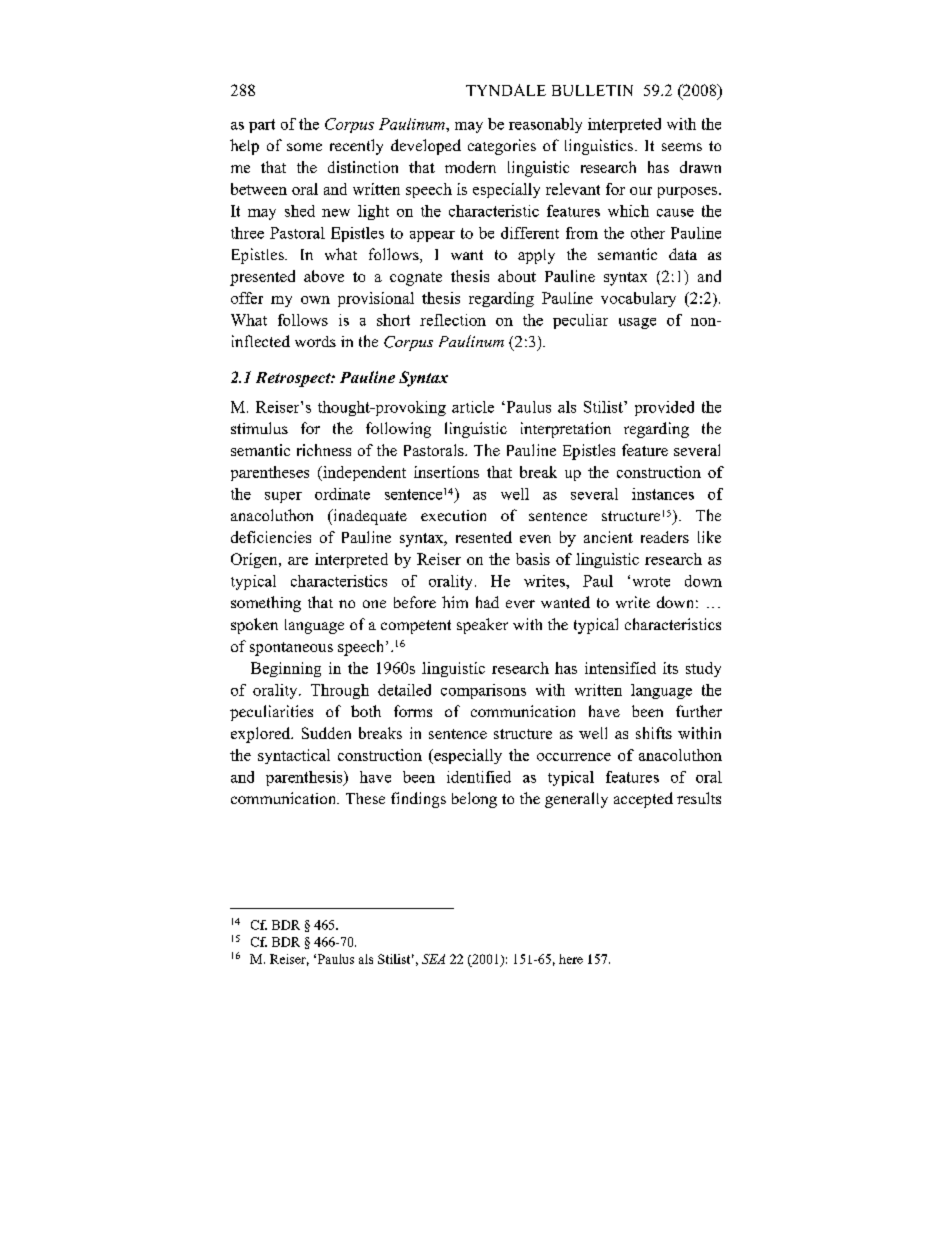 This screenshot has width=952, height=1233. What do you see at coordinates (271, 537) in the screenshot?
I see `deficiencies` at bounding box center [271, 537].
